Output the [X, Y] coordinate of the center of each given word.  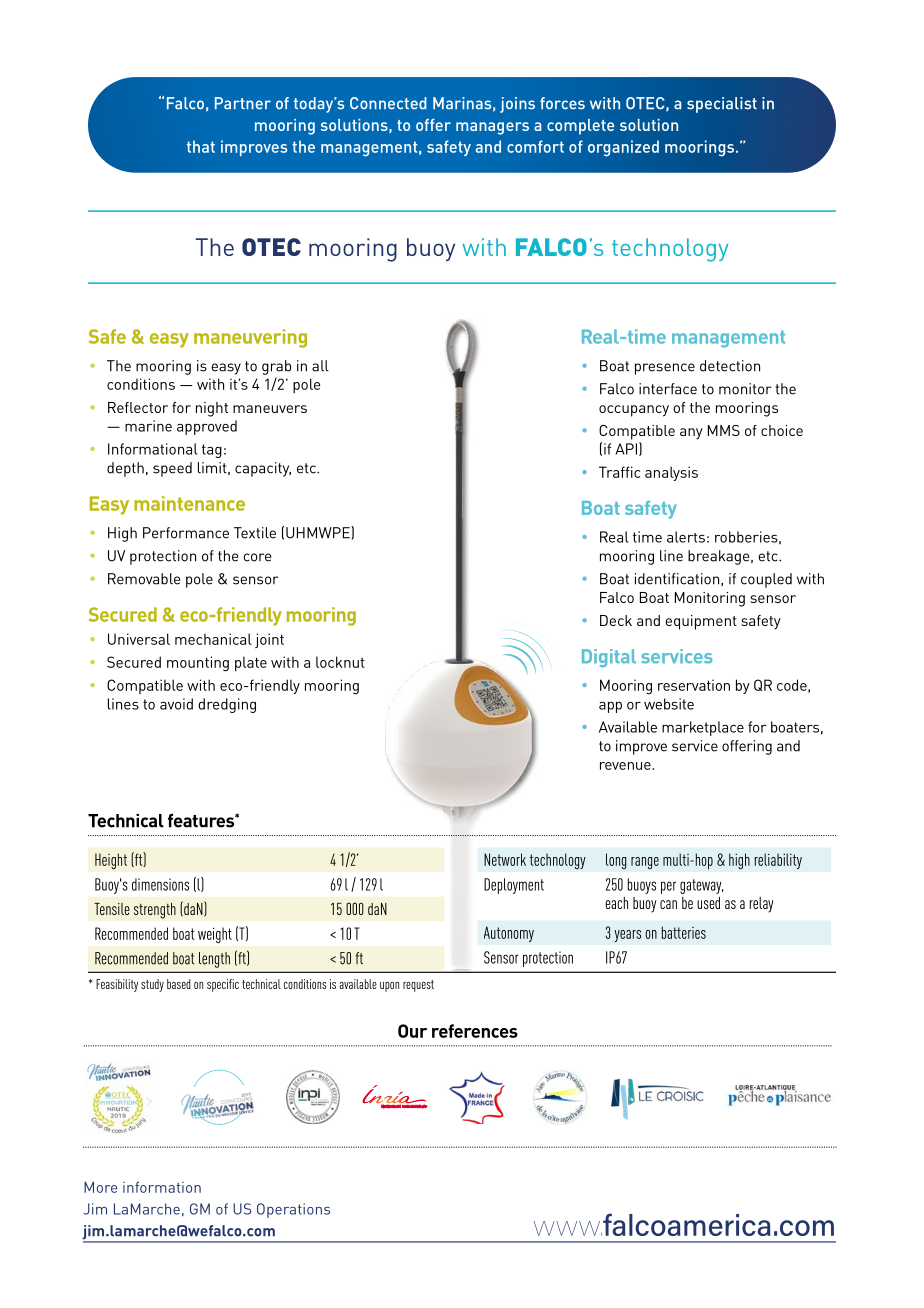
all [320, 366]
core [257, 557]
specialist [722, 105]
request [418, 986]
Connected [388, 103]
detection [730, 366]
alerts [686, 537]
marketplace [703, 728]
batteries [684, 932]
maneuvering [250, 338]
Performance [186, 533]
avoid [176, 704]
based [179, 984]
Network [505, 859]
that [201, 146]
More [100, 1187]
